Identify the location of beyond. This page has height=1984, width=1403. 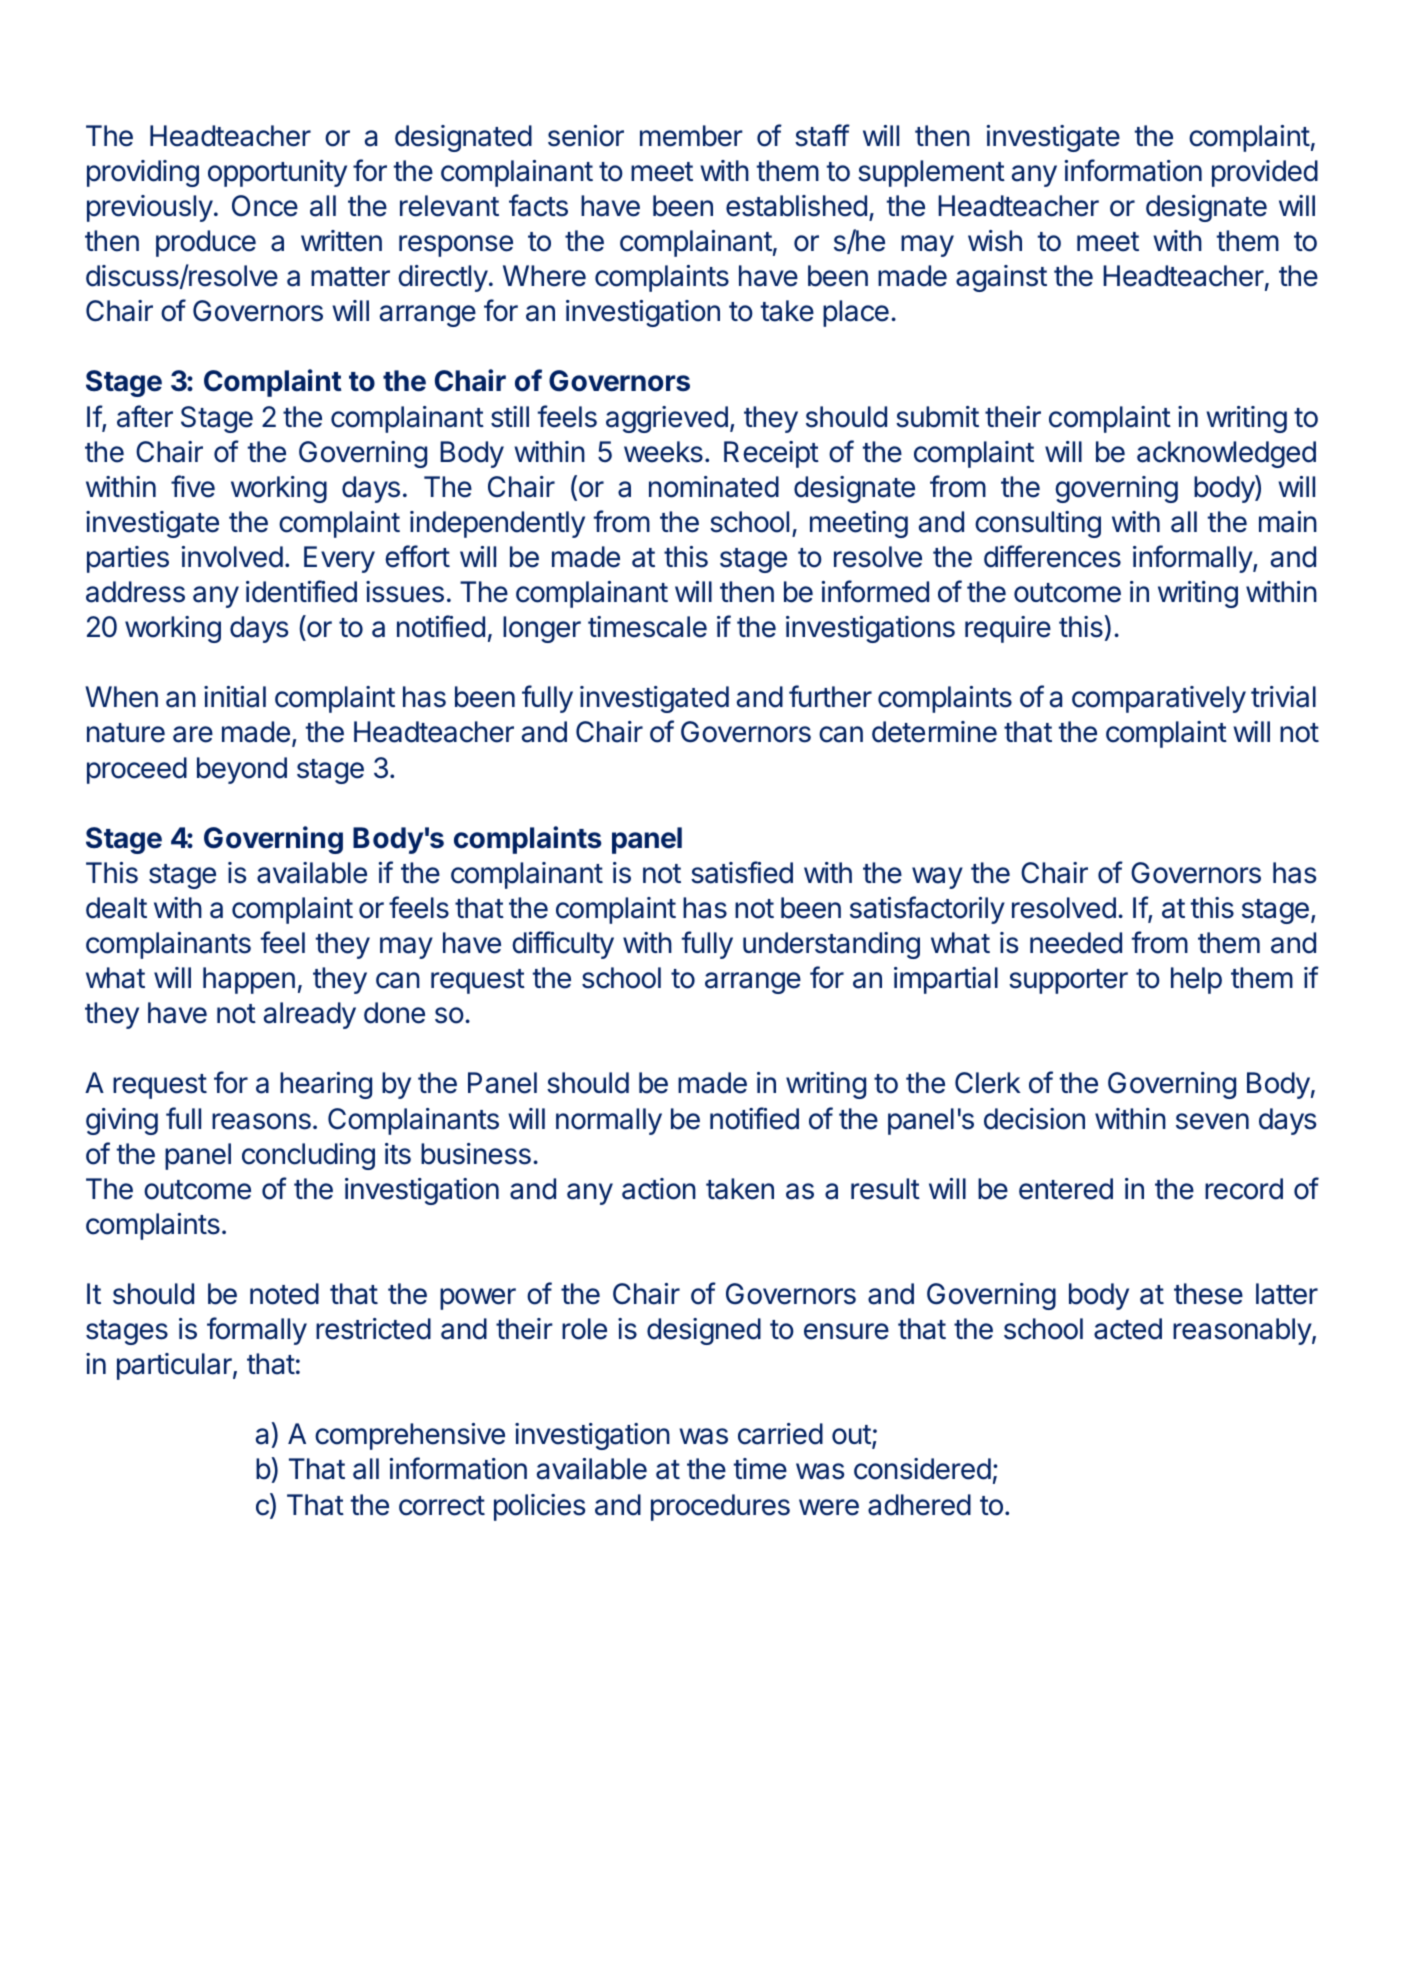
(242, 770).
